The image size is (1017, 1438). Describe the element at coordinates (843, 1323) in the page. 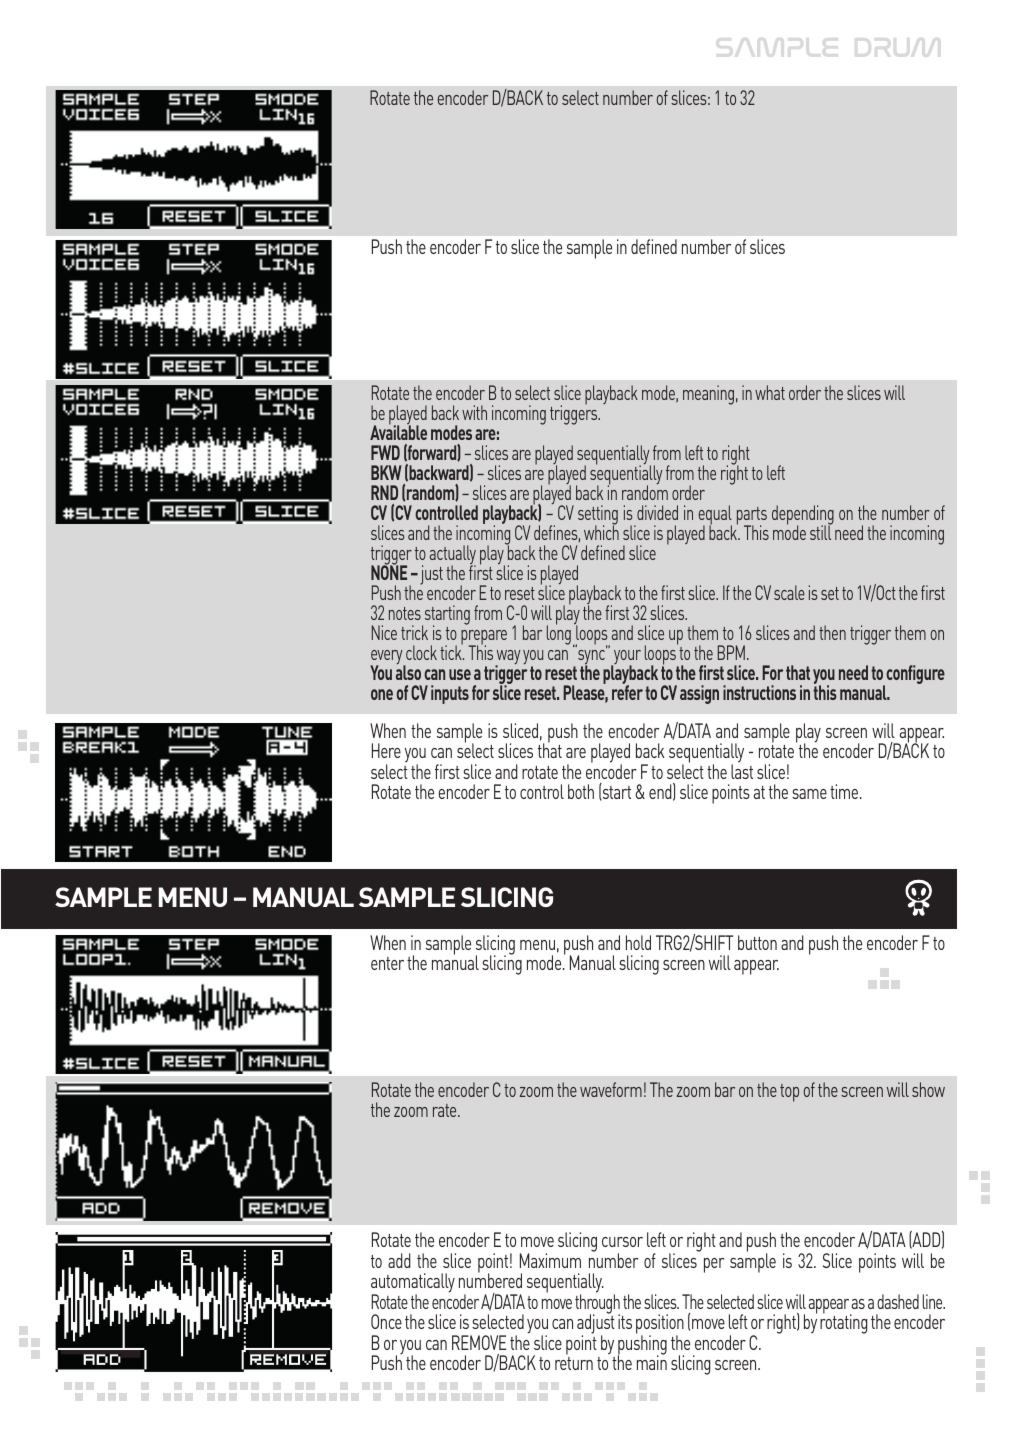

I see `rotating` at that location.
